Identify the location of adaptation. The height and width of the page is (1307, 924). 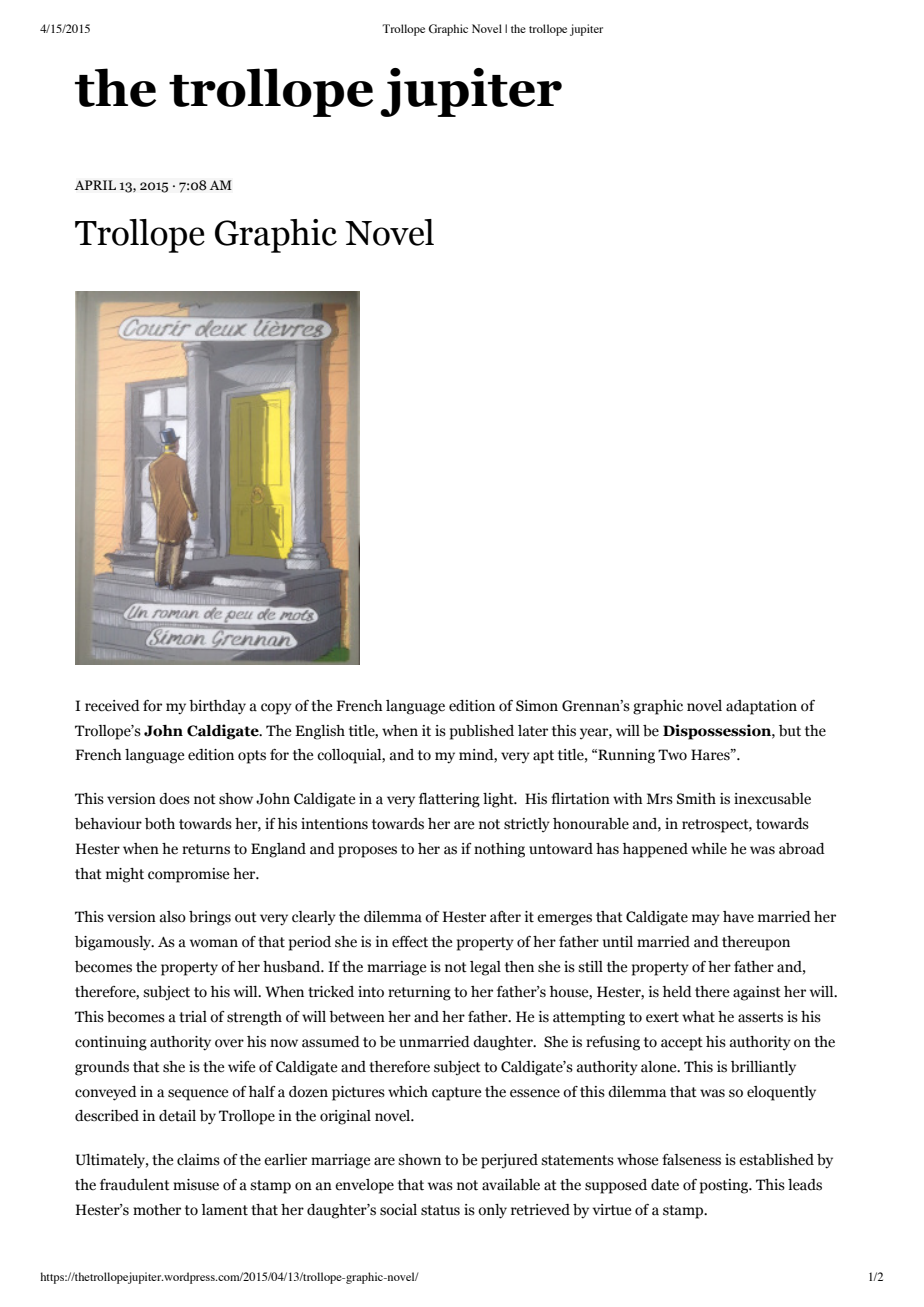
(761, 707).
